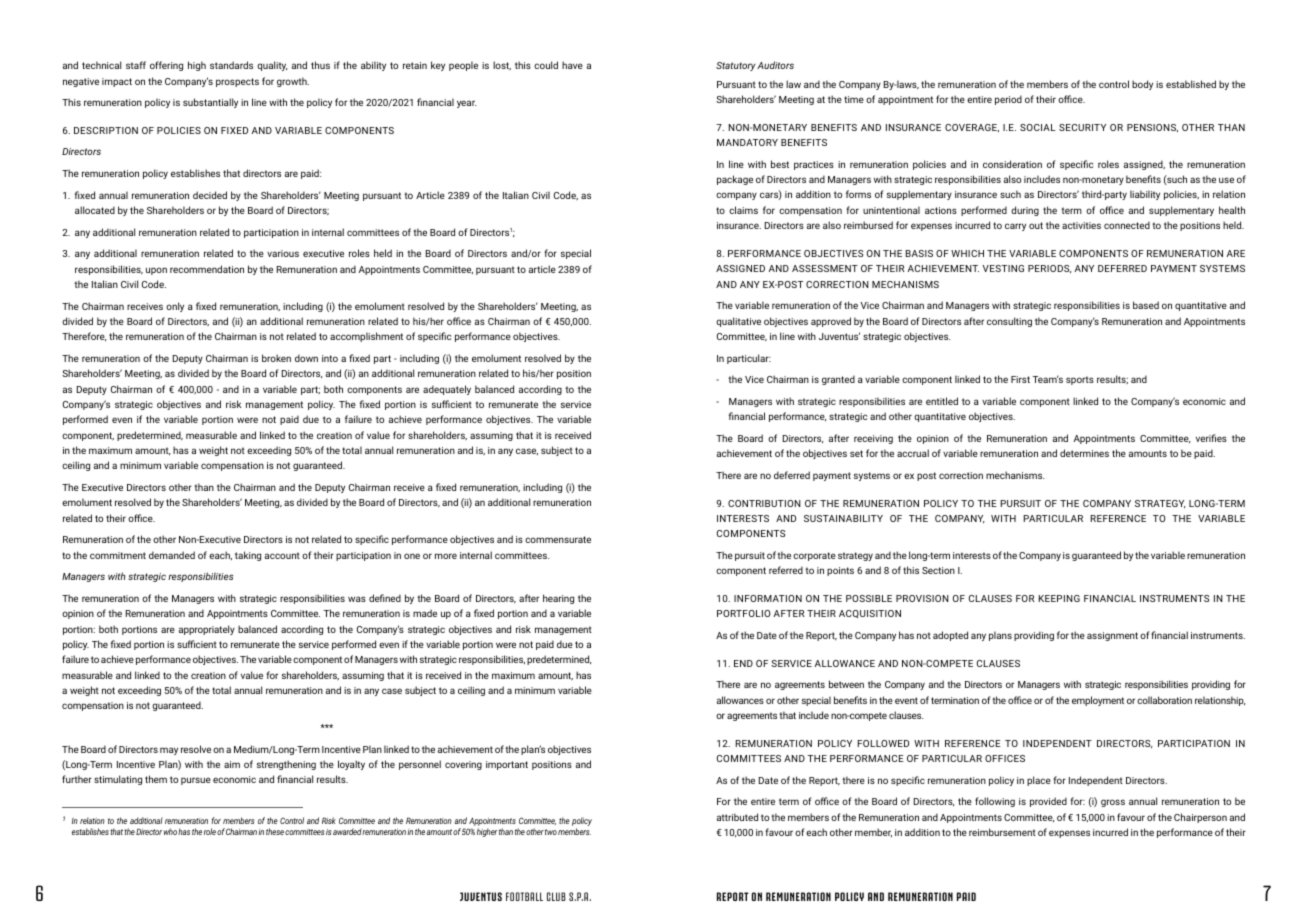 The image size is (1308, 924). Describe the element at coordinates (1142, 85) in the screenshot. I see `body` at that location.
